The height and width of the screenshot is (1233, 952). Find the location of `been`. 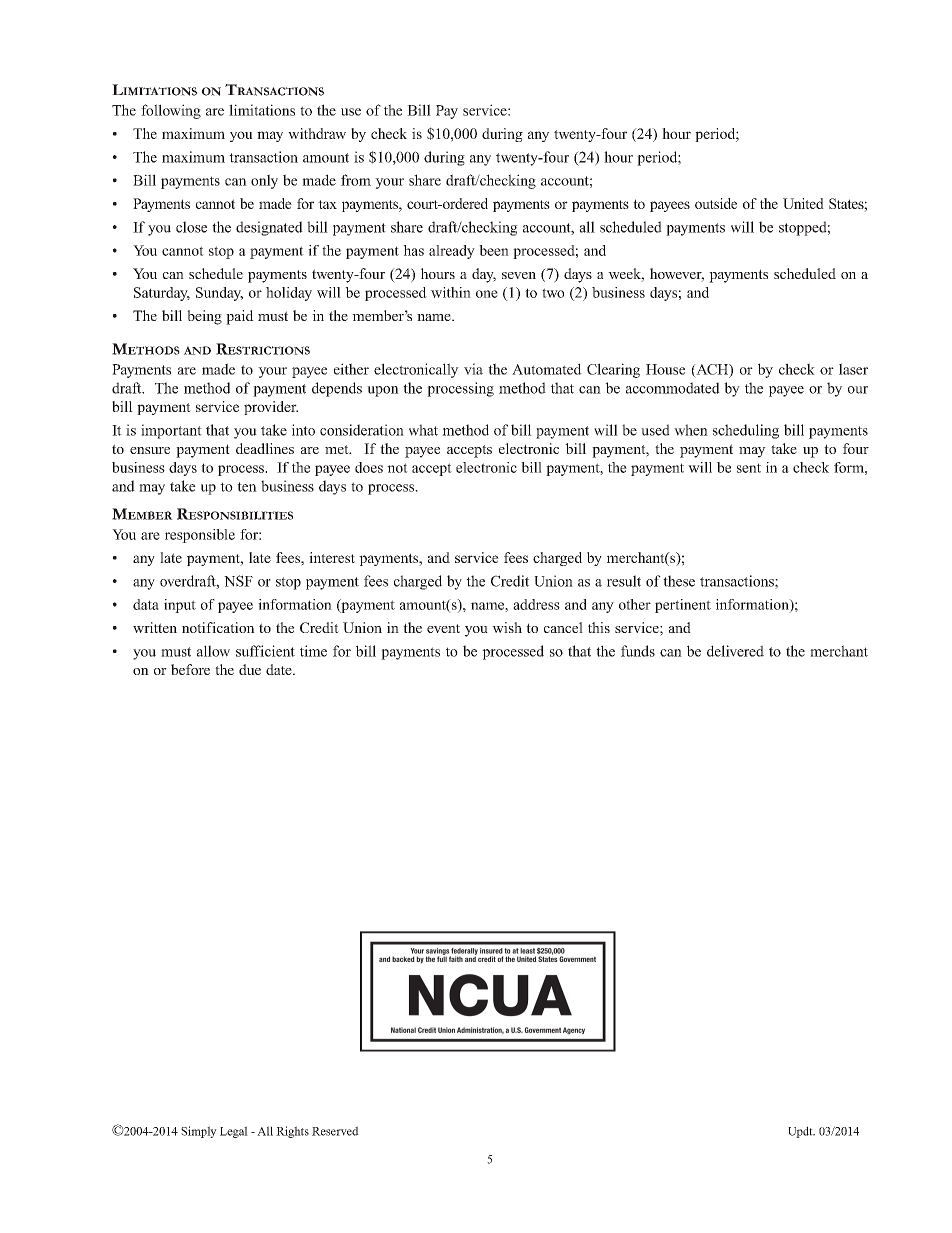

been is located at coordinates (494, 250).
